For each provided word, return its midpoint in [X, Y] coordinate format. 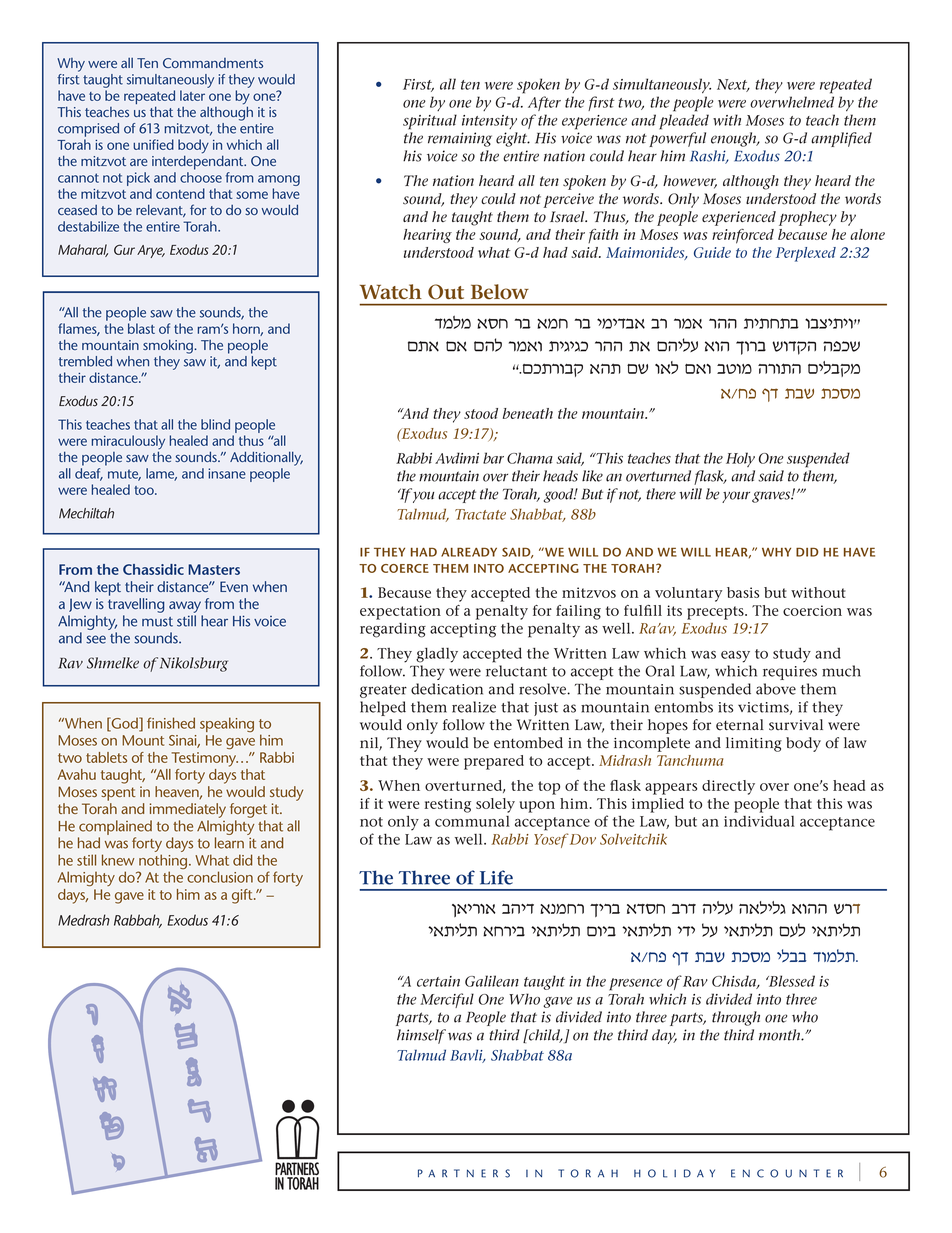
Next [733, 85]
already [469, 552]
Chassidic [153, 569]
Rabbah [138, 921]
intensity [489, 122]
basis [743, 592]
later [192, 95]
